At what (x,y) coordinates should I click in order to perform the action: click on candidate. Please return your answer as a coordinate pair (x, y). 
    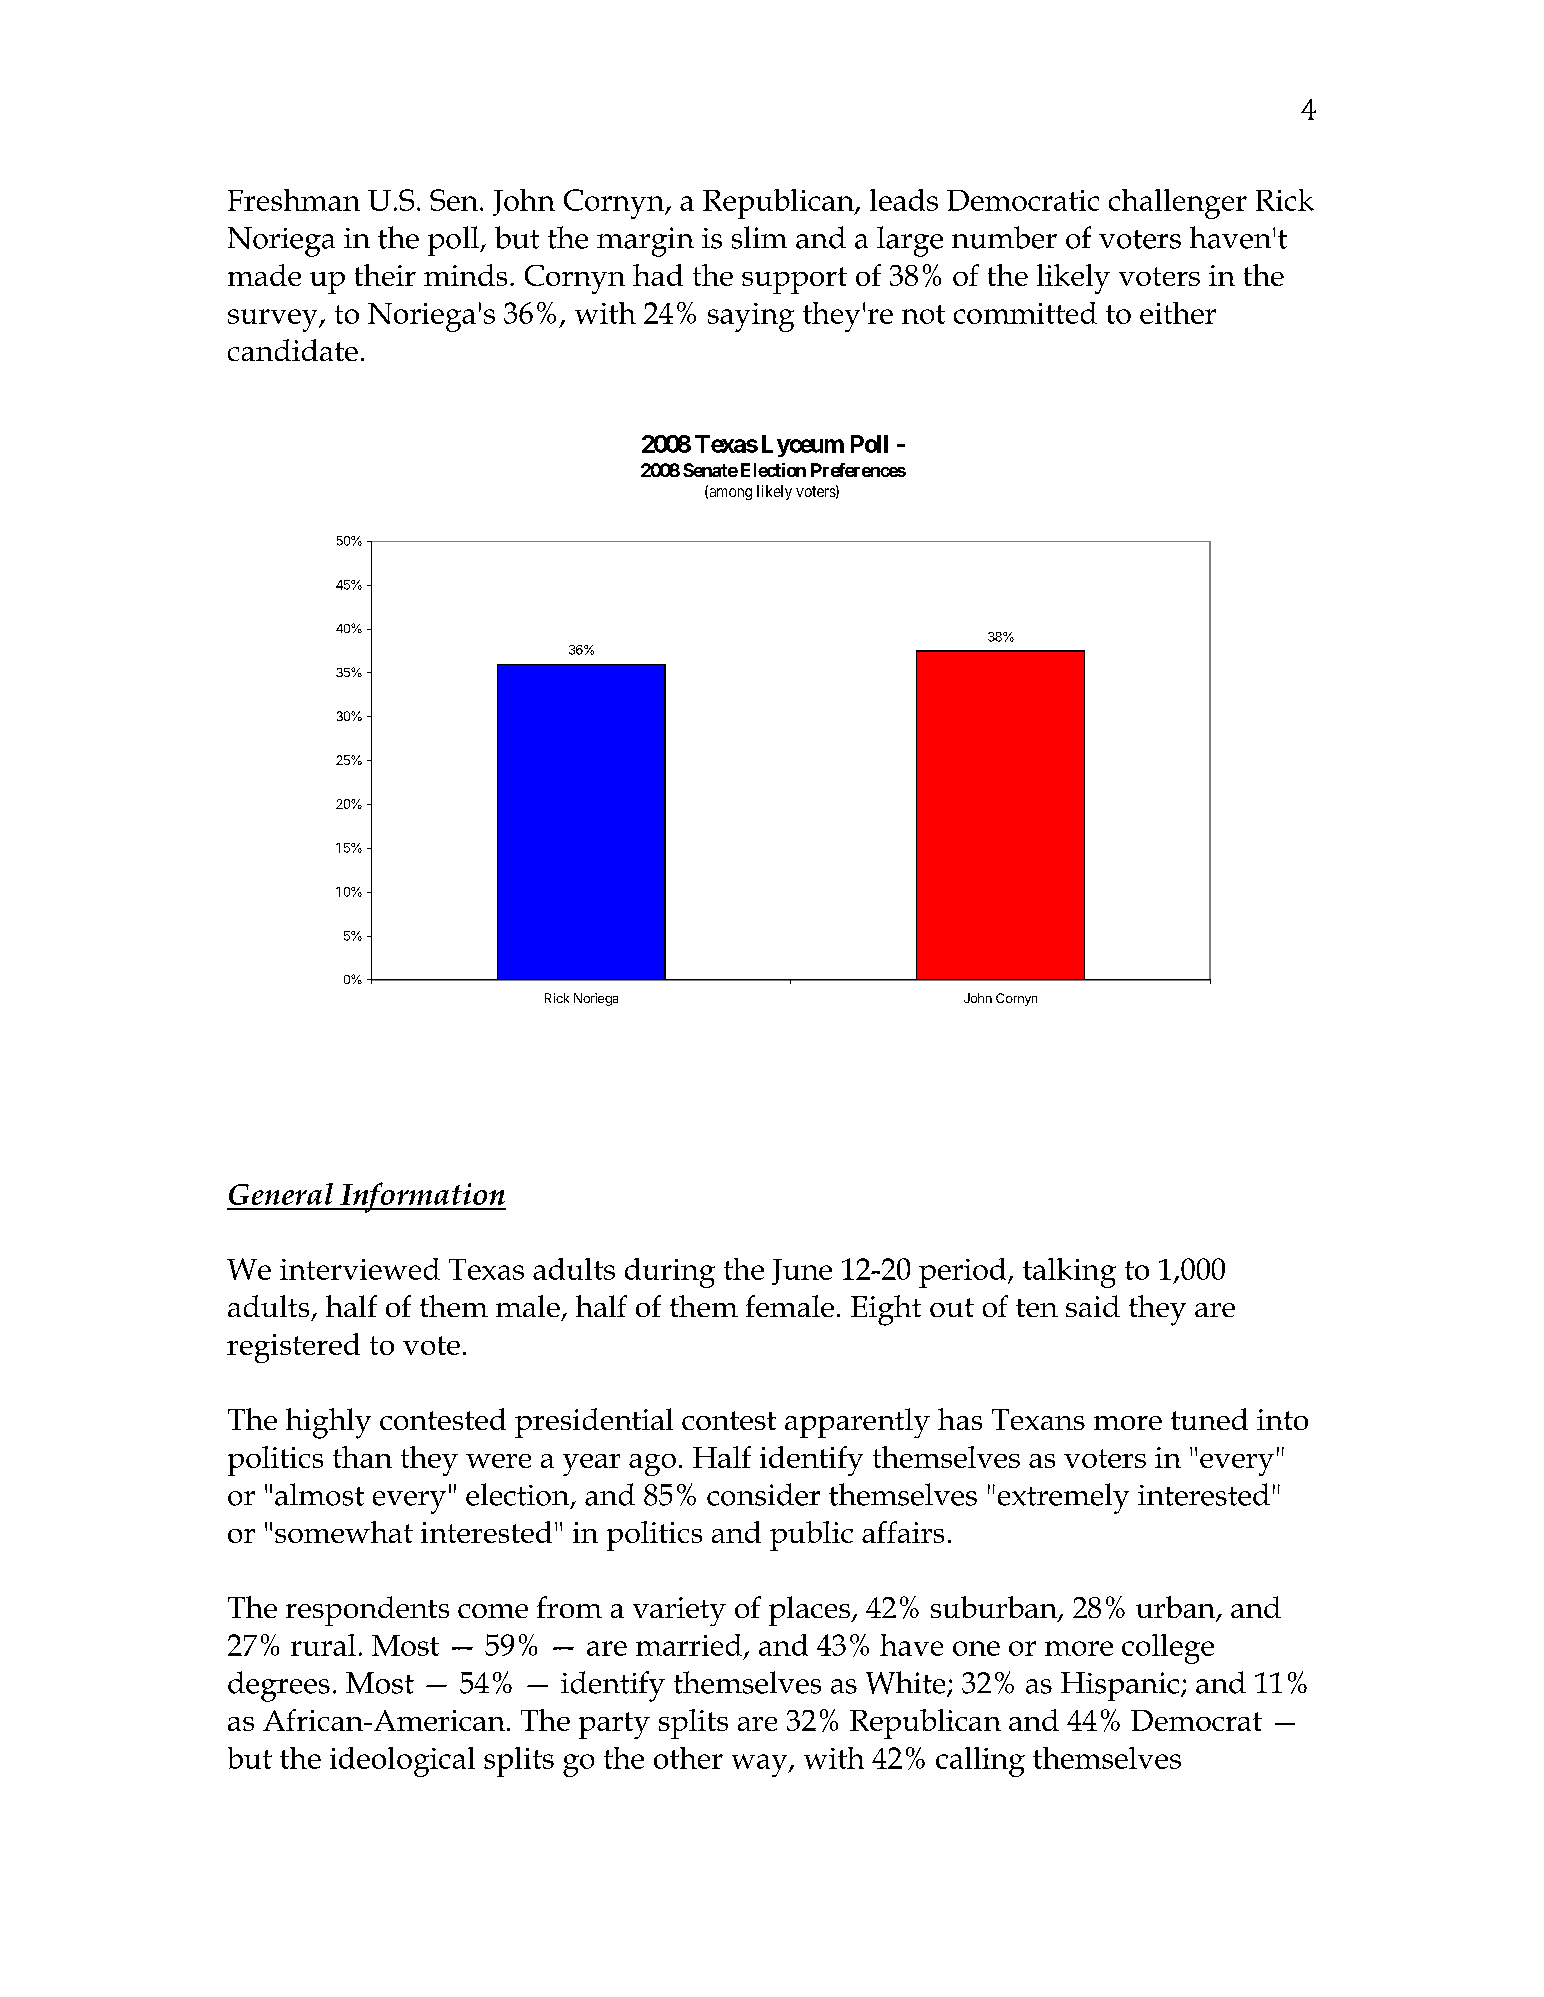
    Looking at the image, I should click on (293, 350).
